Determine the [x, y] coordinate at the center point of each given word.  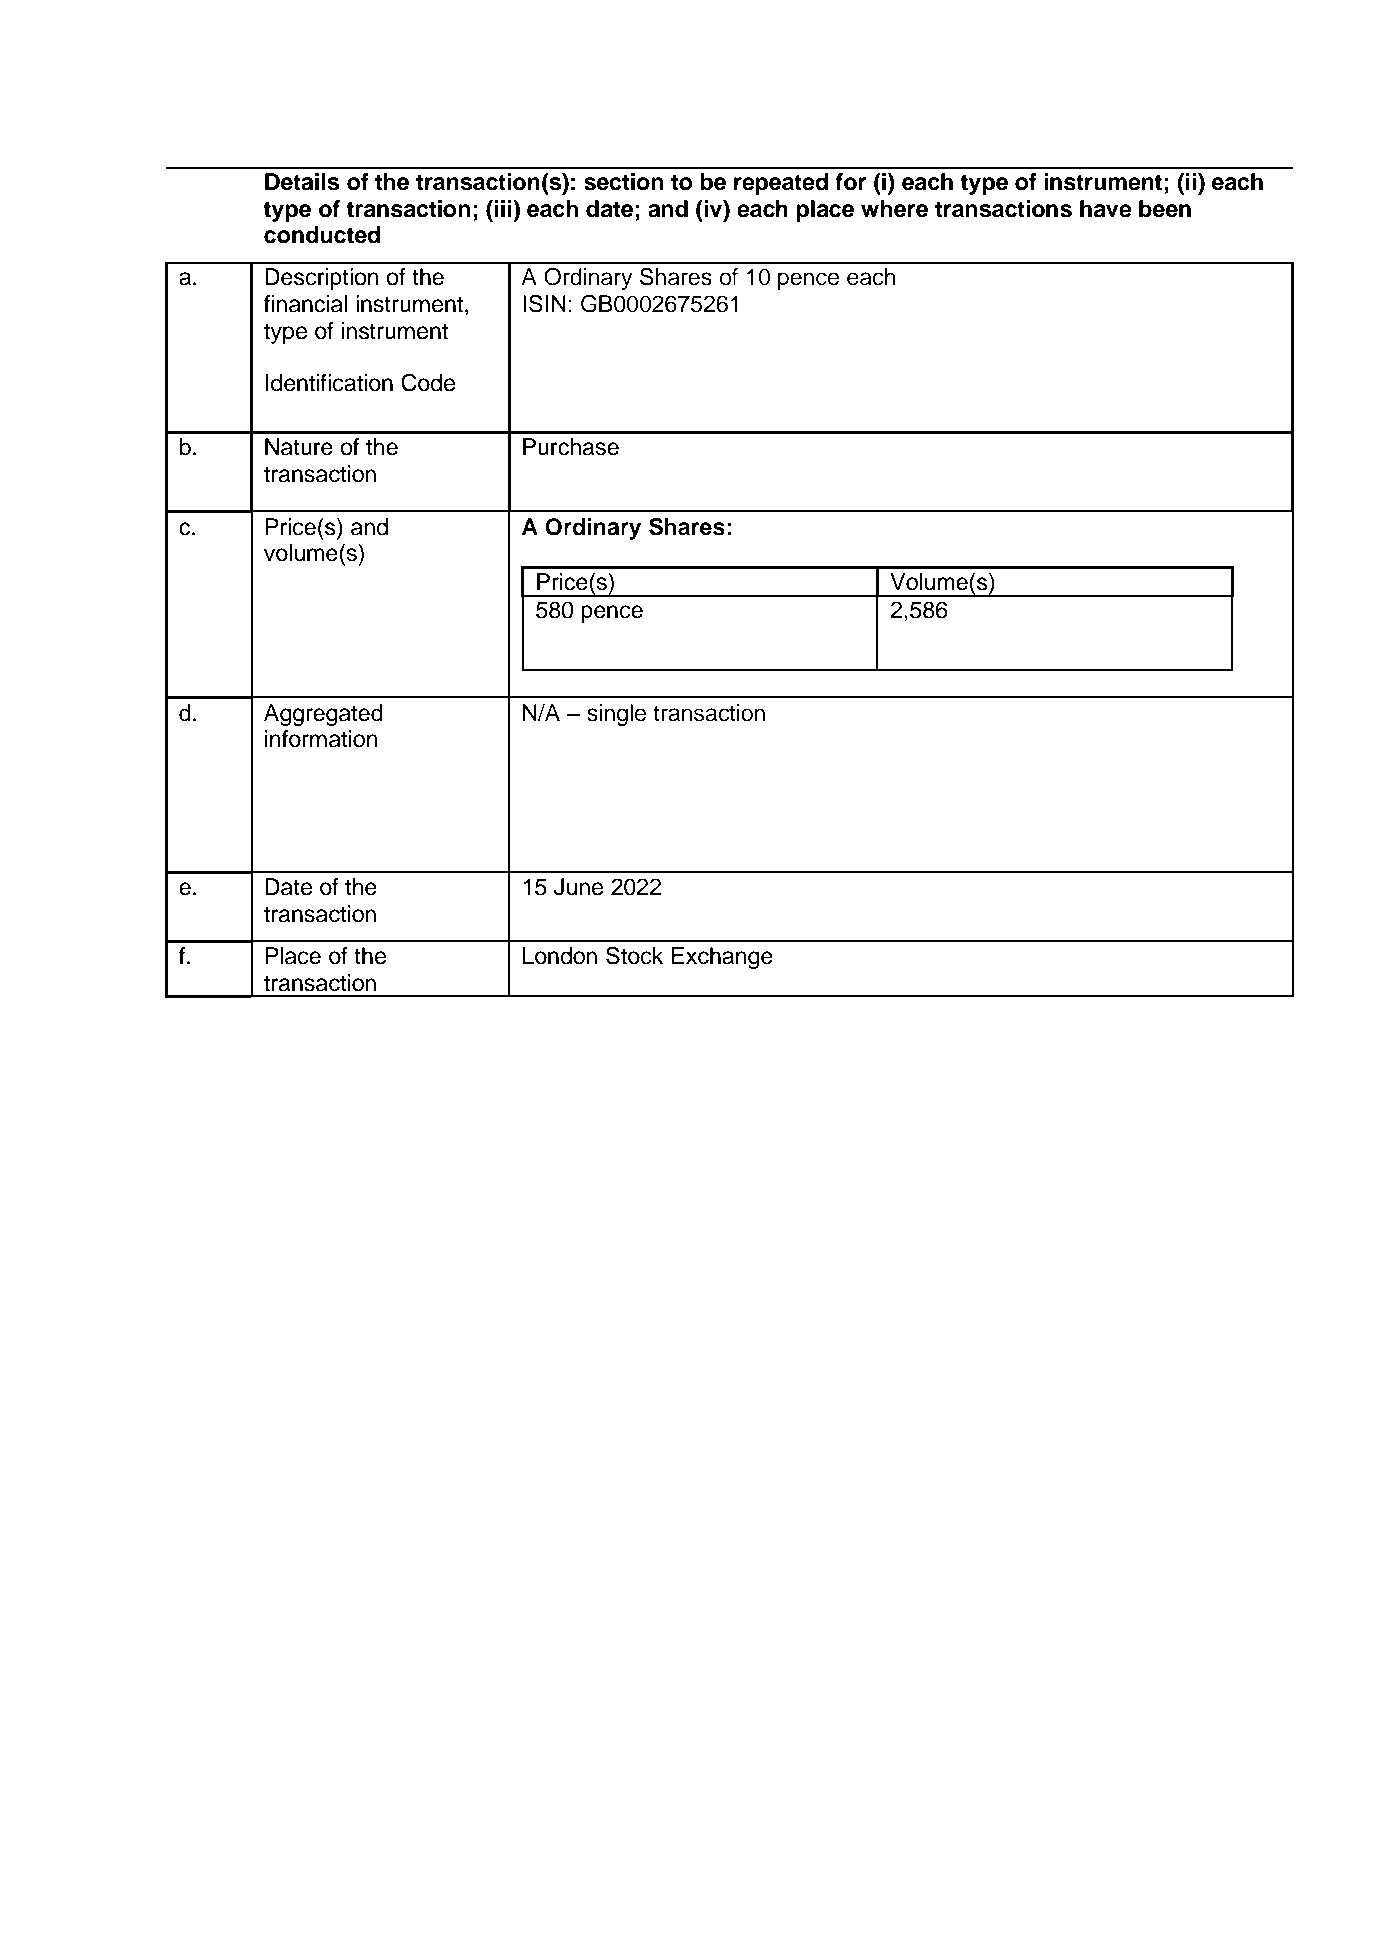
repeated [781, 184]
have [1106, 209]
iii [504, 208]
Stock [634, 955]
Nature [299, 447]
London [560, 956]
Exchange [722, 958]
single [616, 715]
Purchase [571, 447]
